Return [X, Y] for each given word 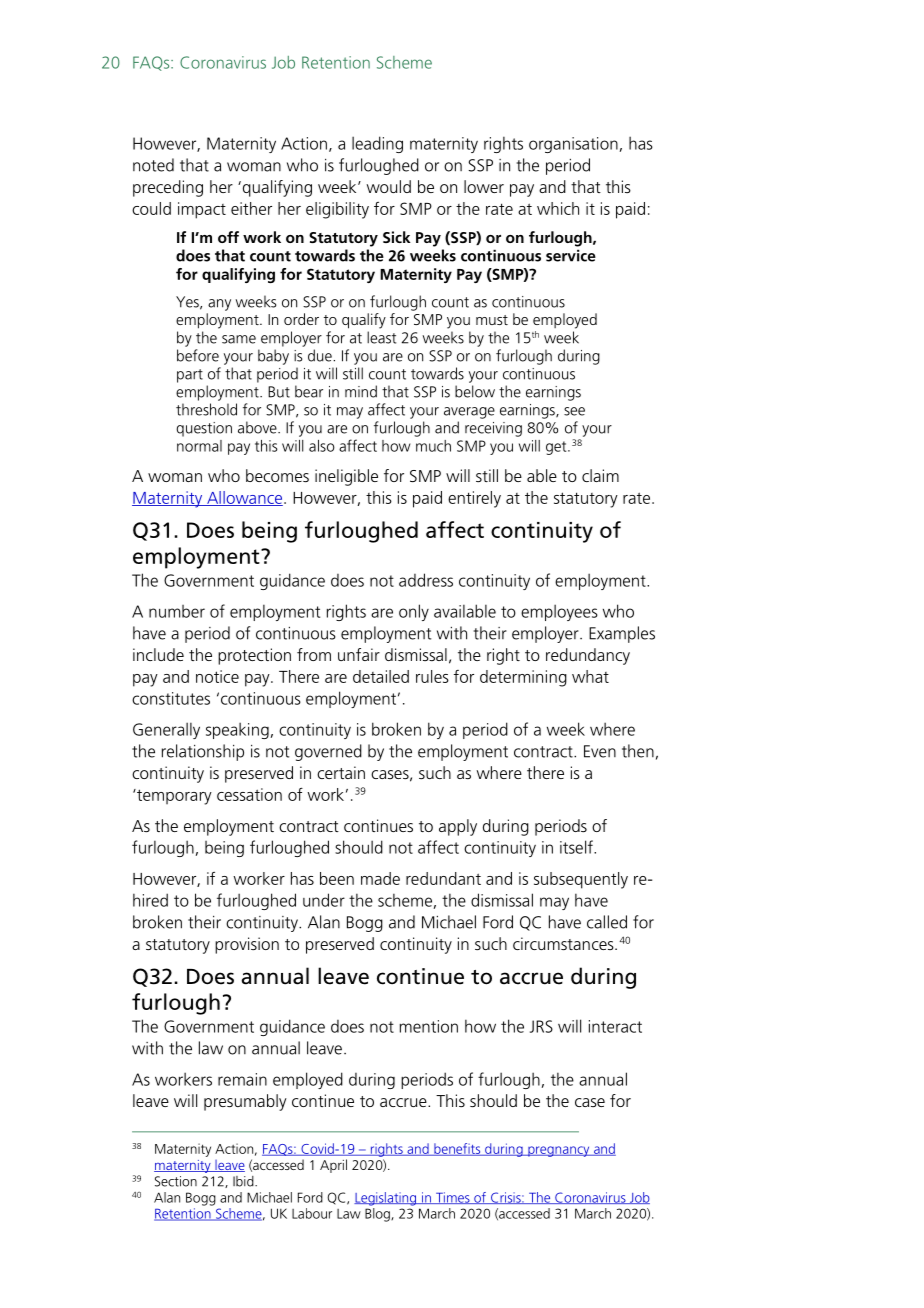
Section [176, 1181]
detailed [381, 676]
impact [202, 210]
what [590, 676]
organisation [573, 145]
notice [217, 676]
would [389, 186]
